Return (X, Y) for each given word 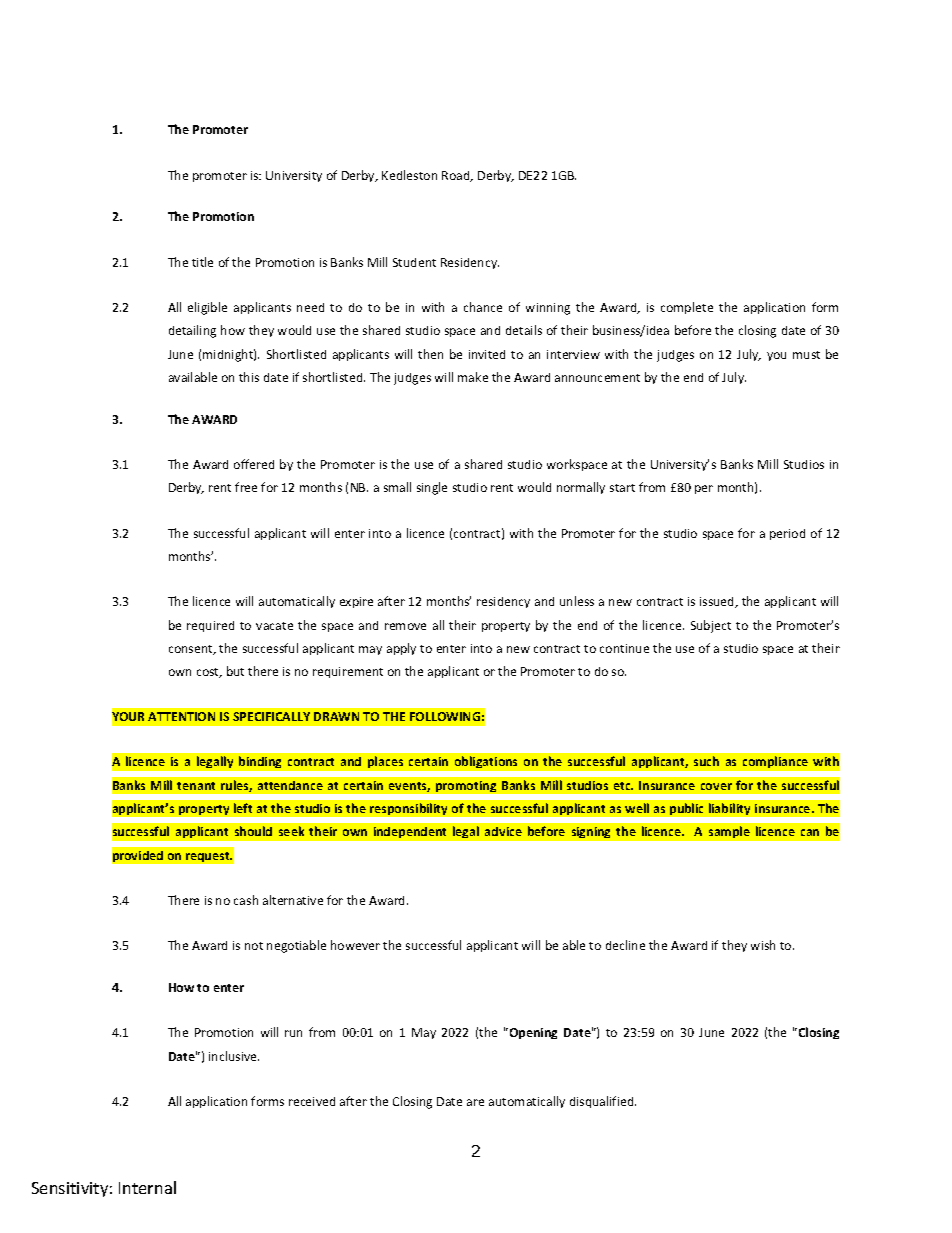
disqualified (603, 1102)
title (202, 262)
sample (729, 832)
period (787, 534)
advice (503, 831)
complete (687, 308)
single (432, 488)
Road (457, 176)
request (209, 857)
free (246, 487)
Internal (147, 1187)
